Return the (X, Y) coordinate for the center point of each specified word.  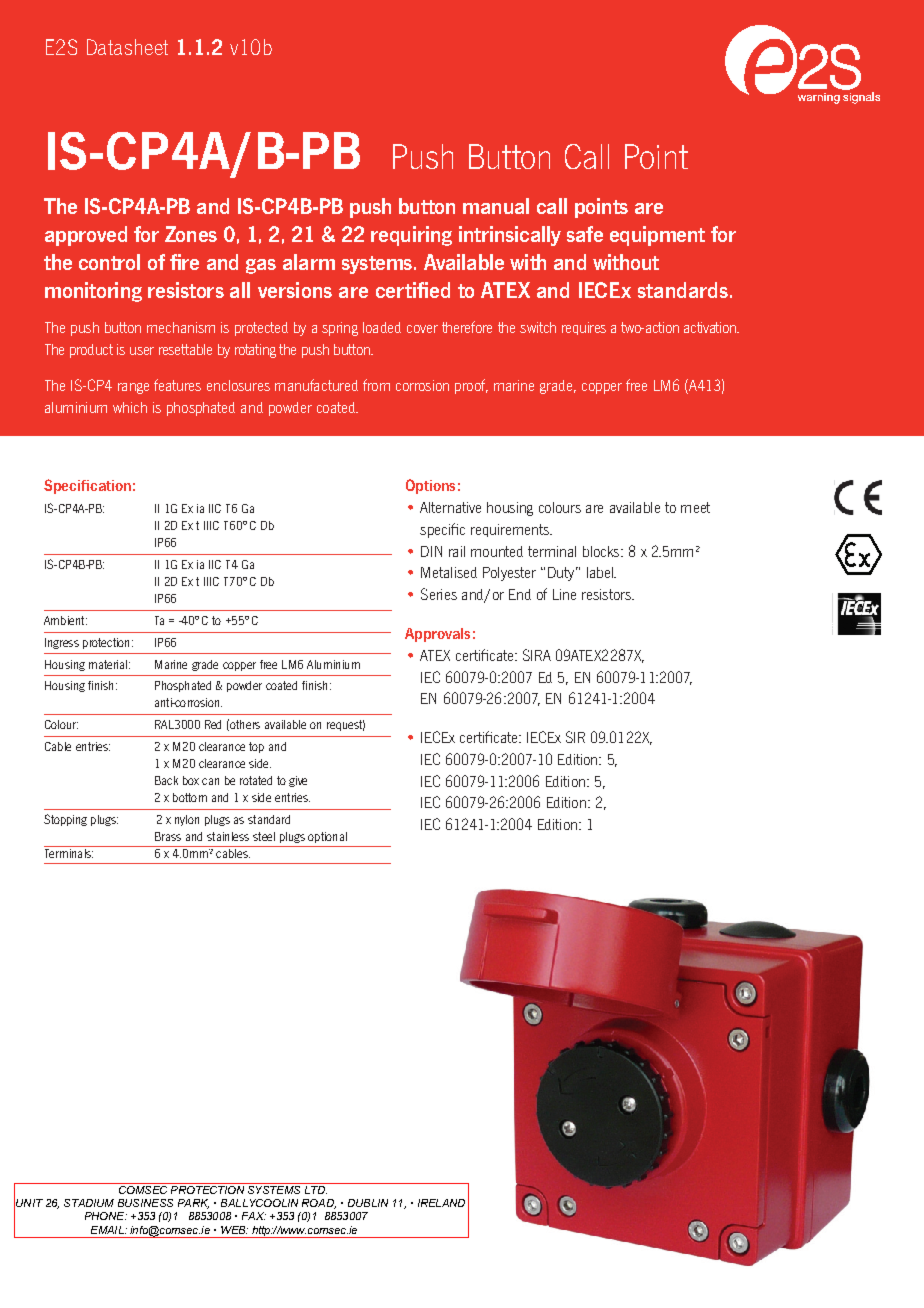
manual (496, 206)
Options (430, 486)
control (109, 262)
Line (564, 594)
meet (695, 507)
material (108, 664)
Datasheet (127, 47)
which (130, 407)
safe (585, 234)
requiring (411, 236)
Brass (168, 836)
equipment (657, 236)
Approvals (437, 635)
